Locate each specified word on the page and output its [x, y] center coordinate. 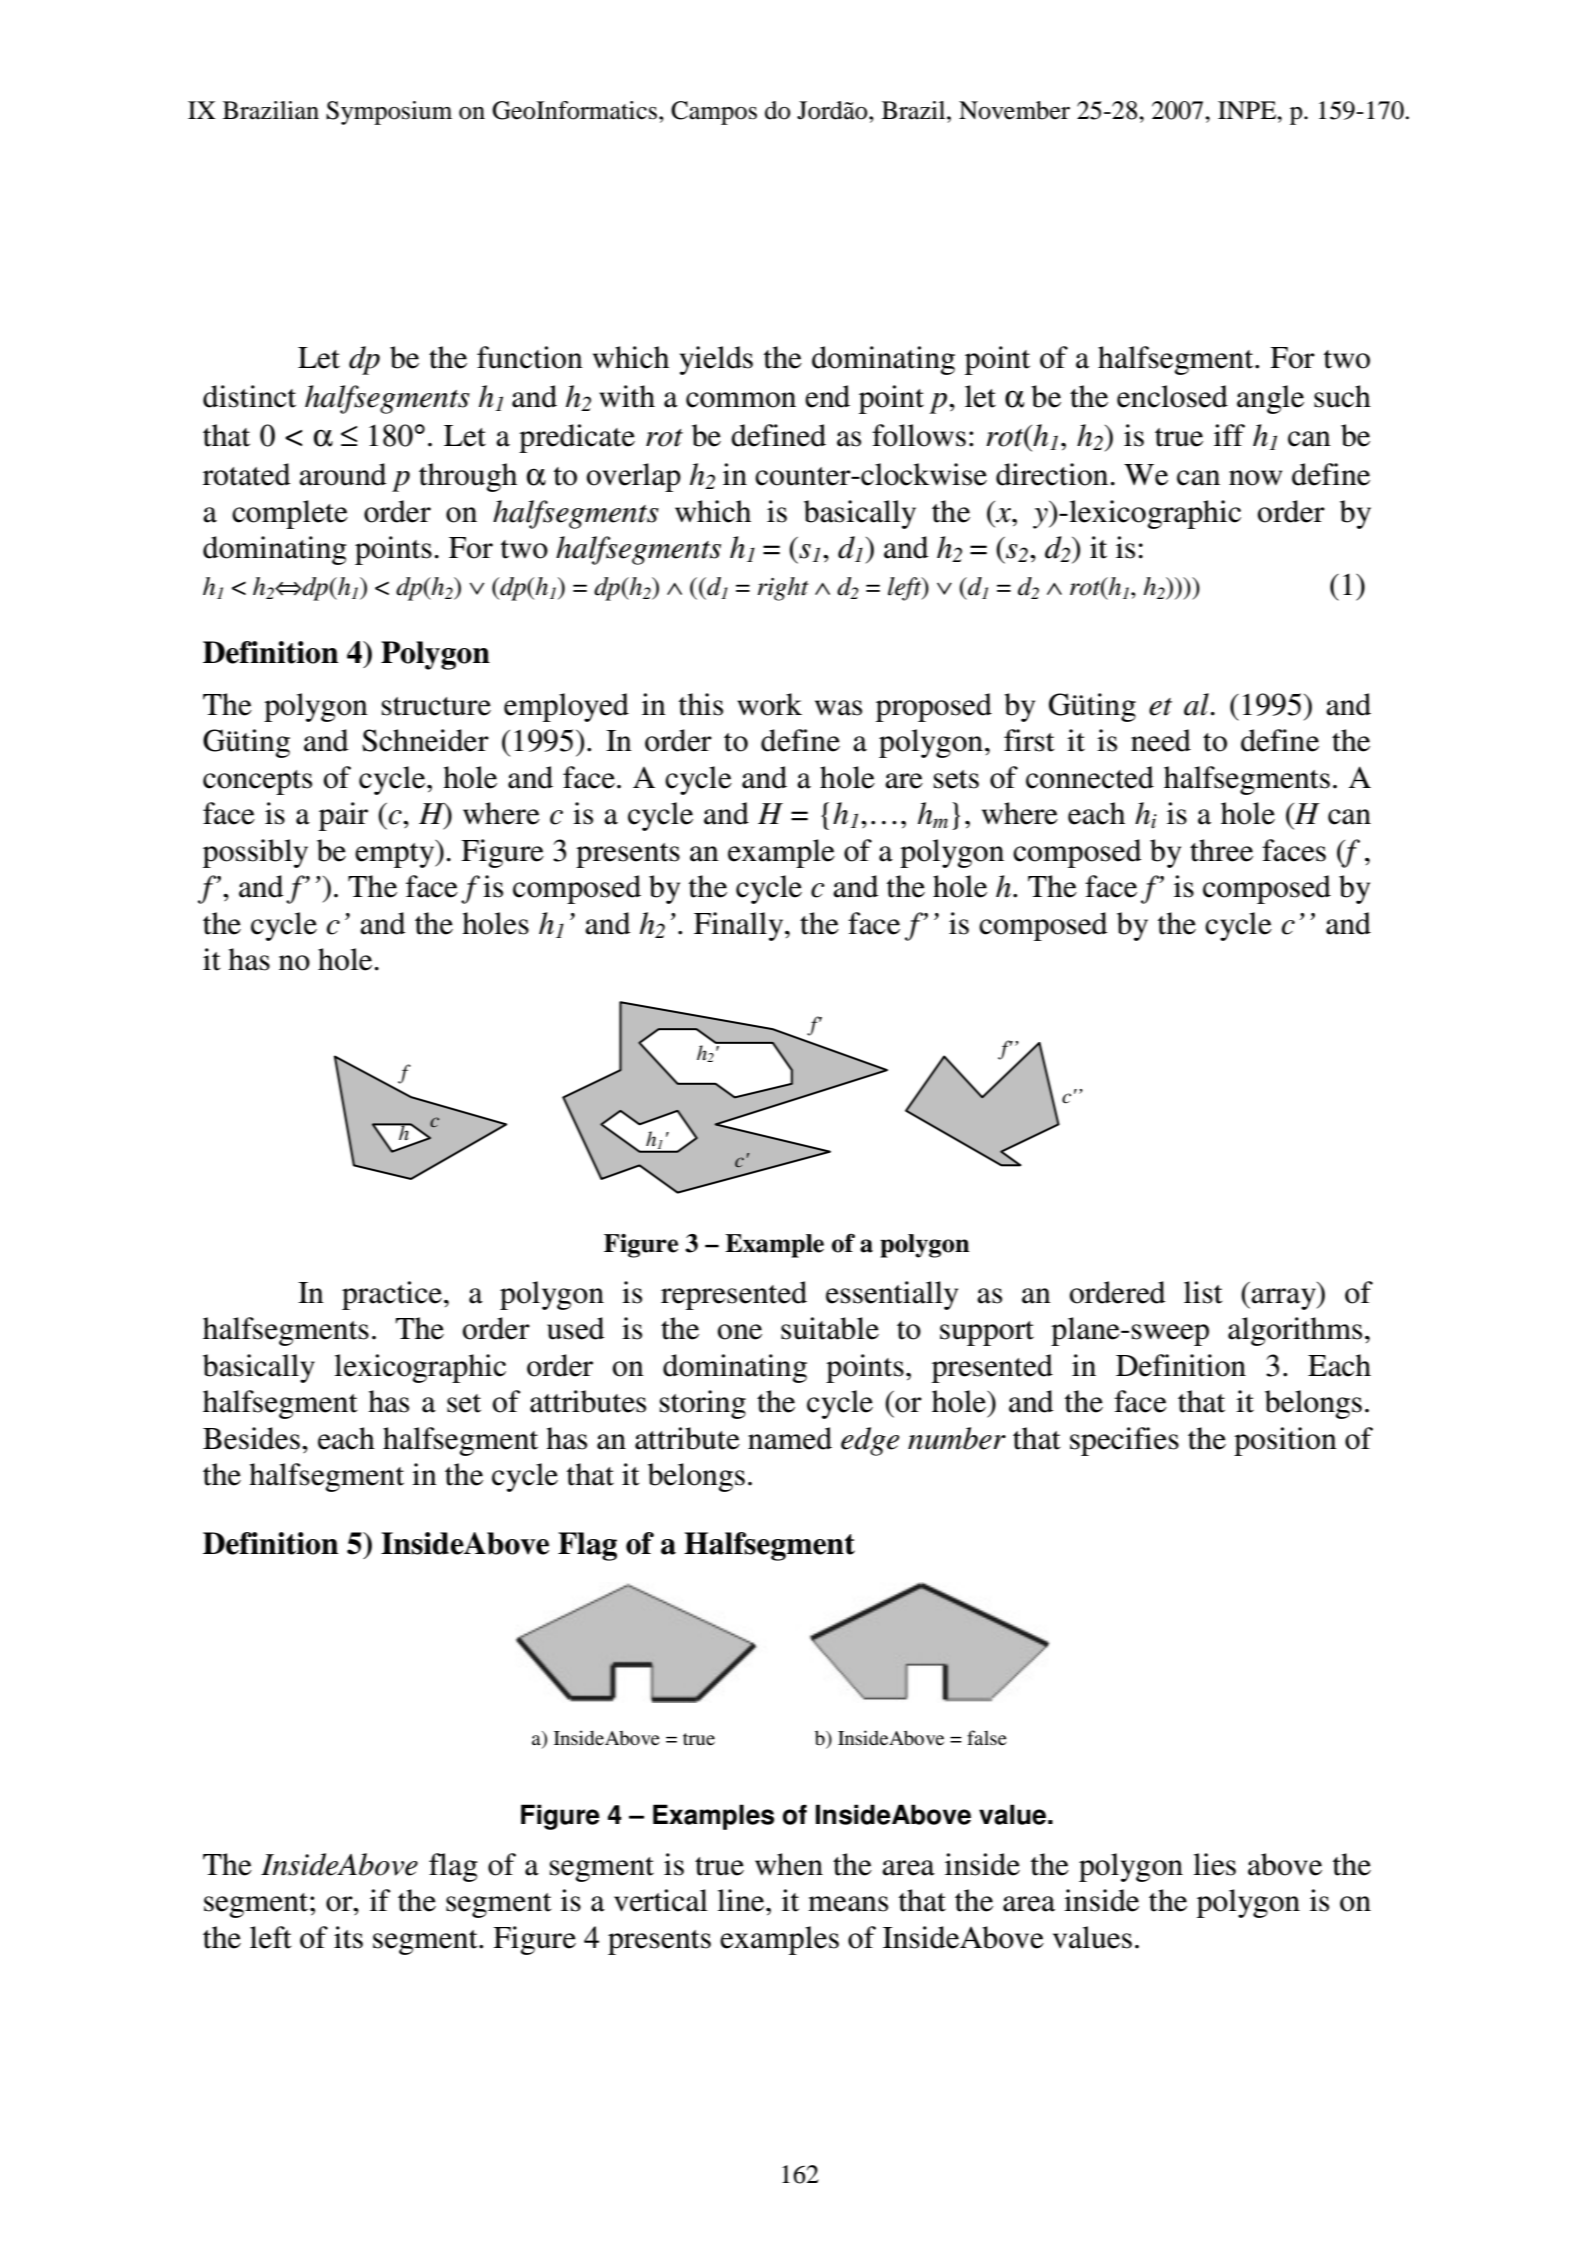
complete [290, 514]
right [783, 589]
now [1255, 478]
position [1285, 1441]
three [1221, 850]
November [1014, 110]
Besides [251, 1438]
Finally [740, 926]
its [348, 1937]
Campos [714, 113]
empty [396, 854]
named [790, 1438]
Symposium [389, 113]
